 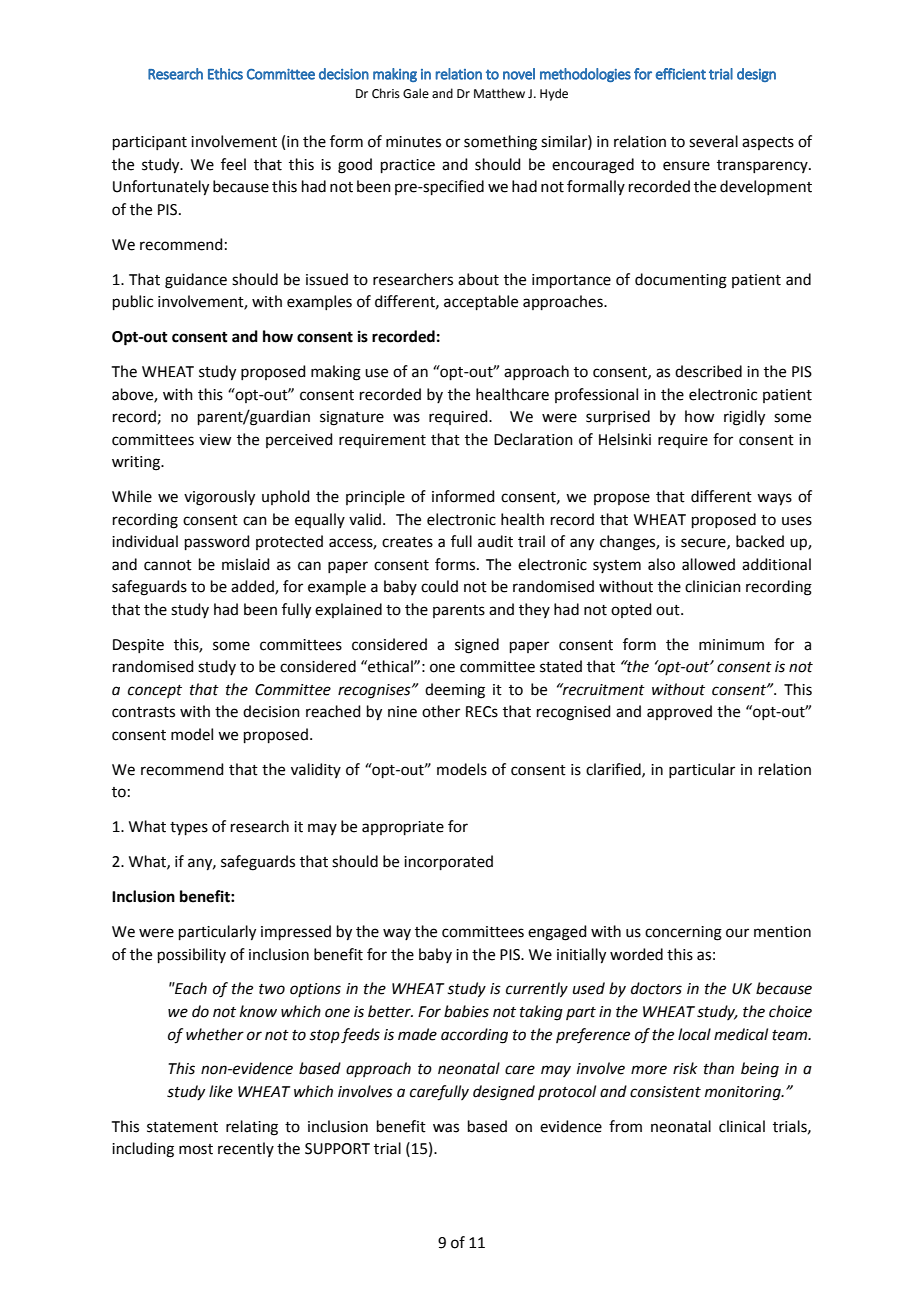 What do you see at coordinates (713, 141) in the image?
I see `several` at bounding box center [713, 141].
